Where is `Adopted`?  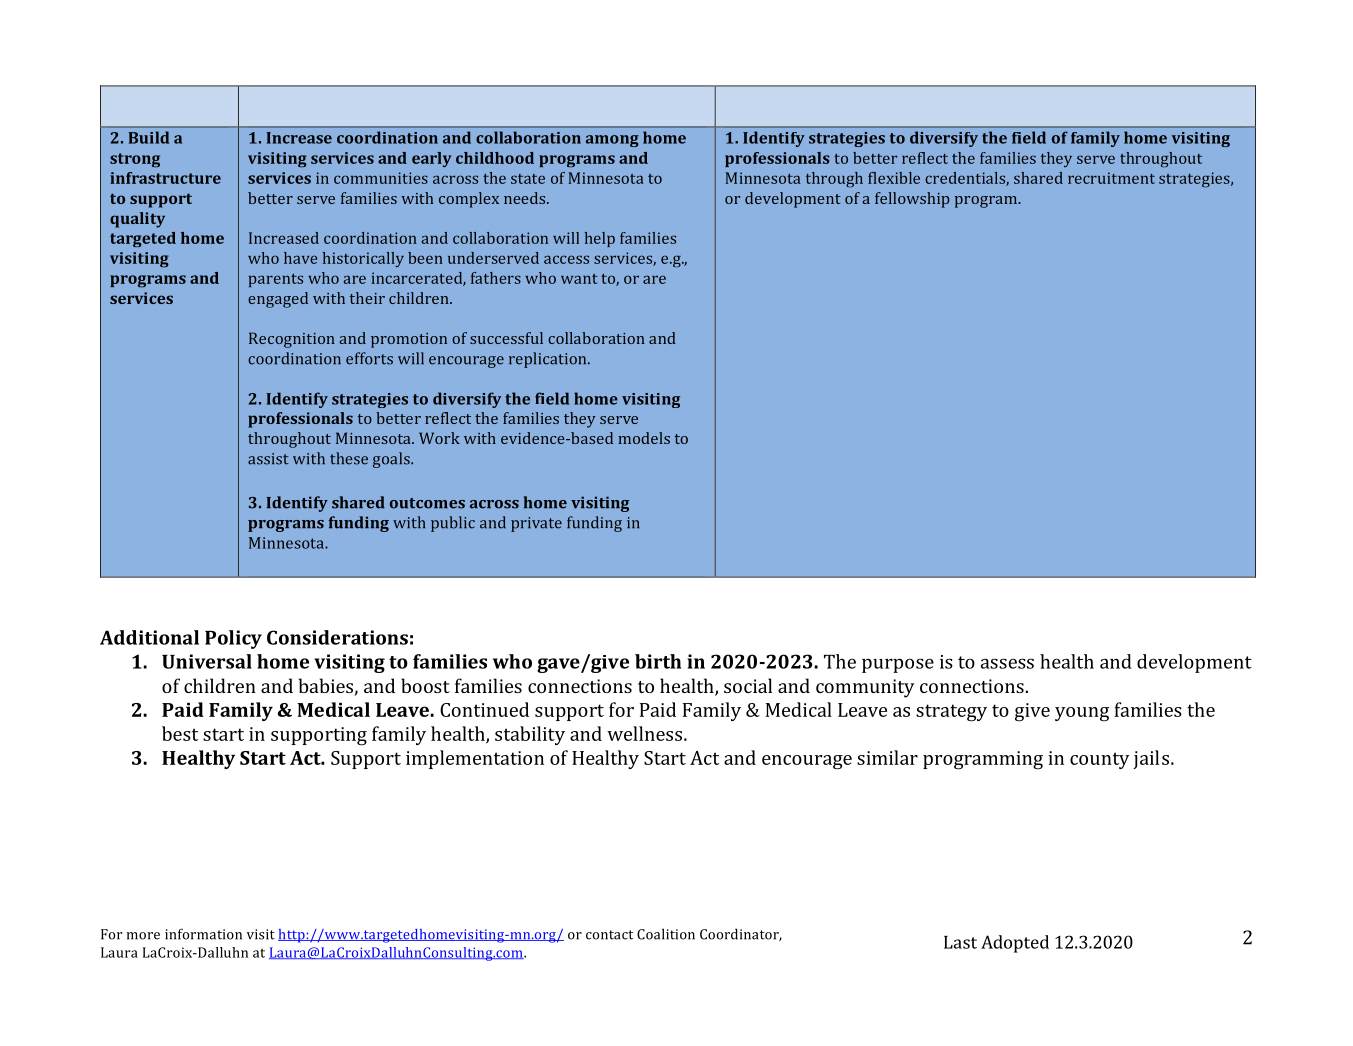
Adopted is located at coordinates (1015, 944).
